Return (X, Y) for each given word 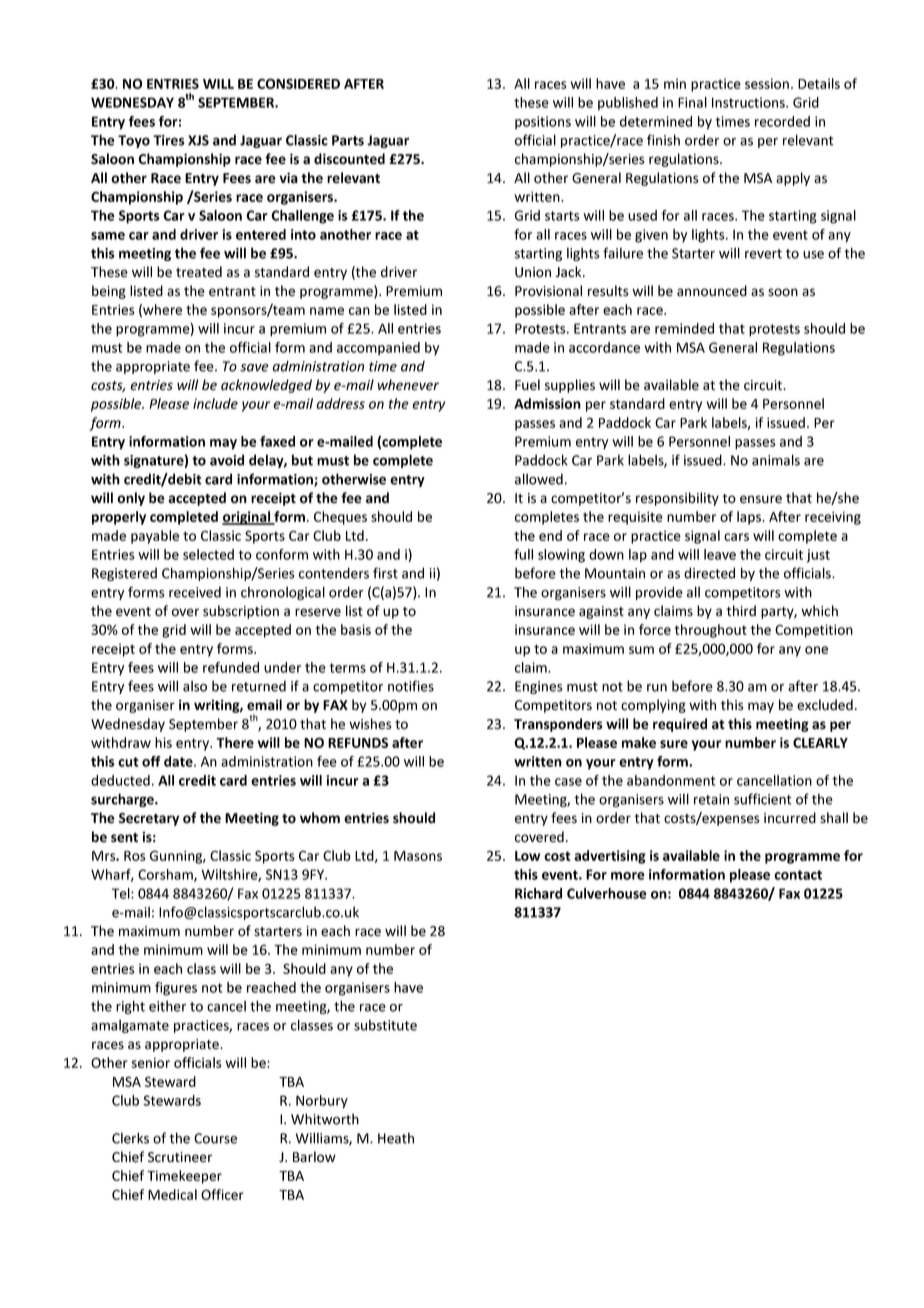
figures (176, 989)
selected (208, 554)
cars (736, 537)
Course (215, 1138)
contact (798, 875)
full (523, 554)
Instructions (749, 102)
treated (199, 272)
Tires (169, 140)
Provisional (548, 291)
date (179, 761)
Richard (538, 893)
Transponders (558, 725)
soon (783, 292)
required (680, 725)
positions (543, 122)
